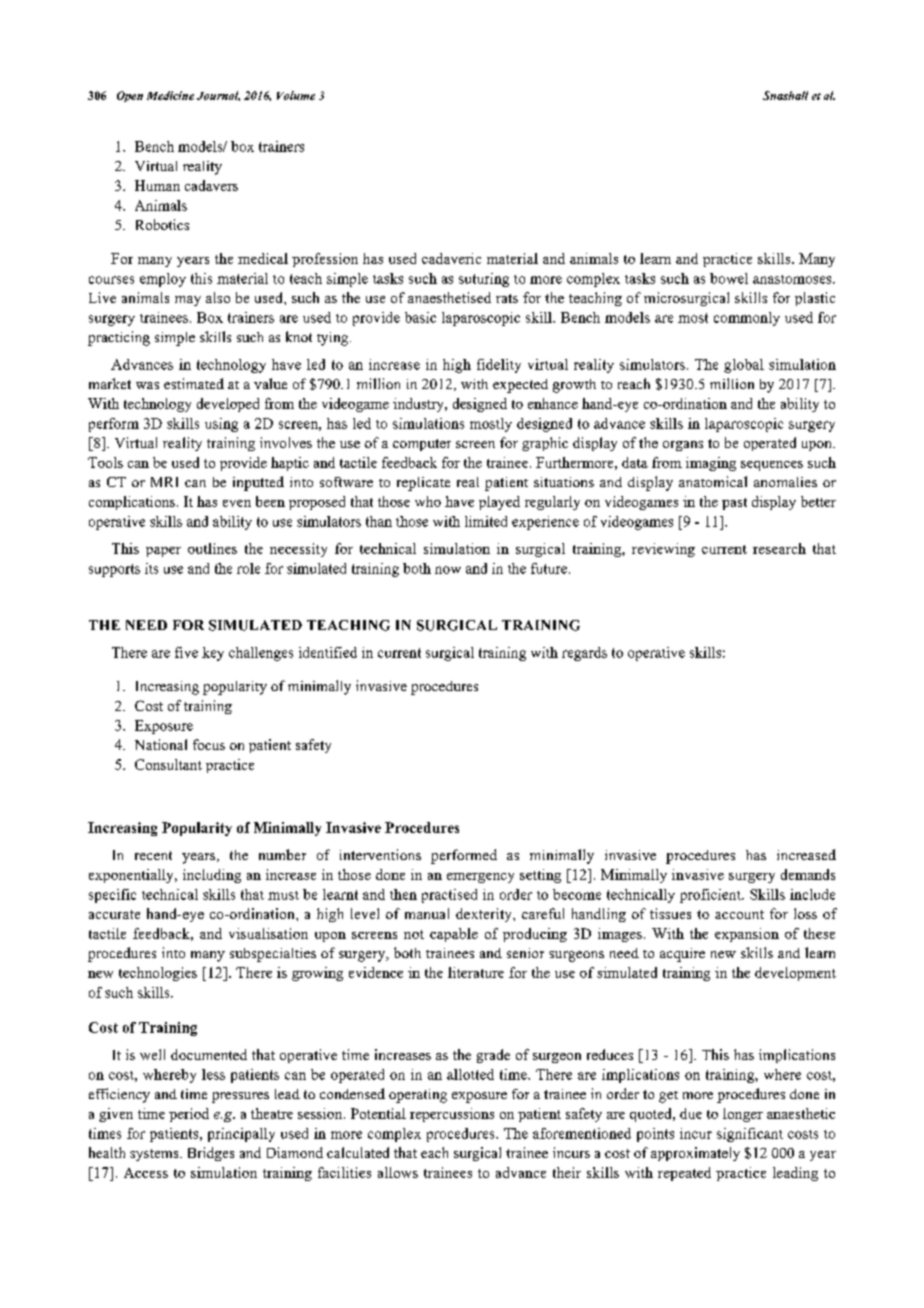 Image resolution: width=924 pixels, height=1308 pixels. Describe the element at coordinates (729, 278) in the screenshot. I see `bowel` at that location.
